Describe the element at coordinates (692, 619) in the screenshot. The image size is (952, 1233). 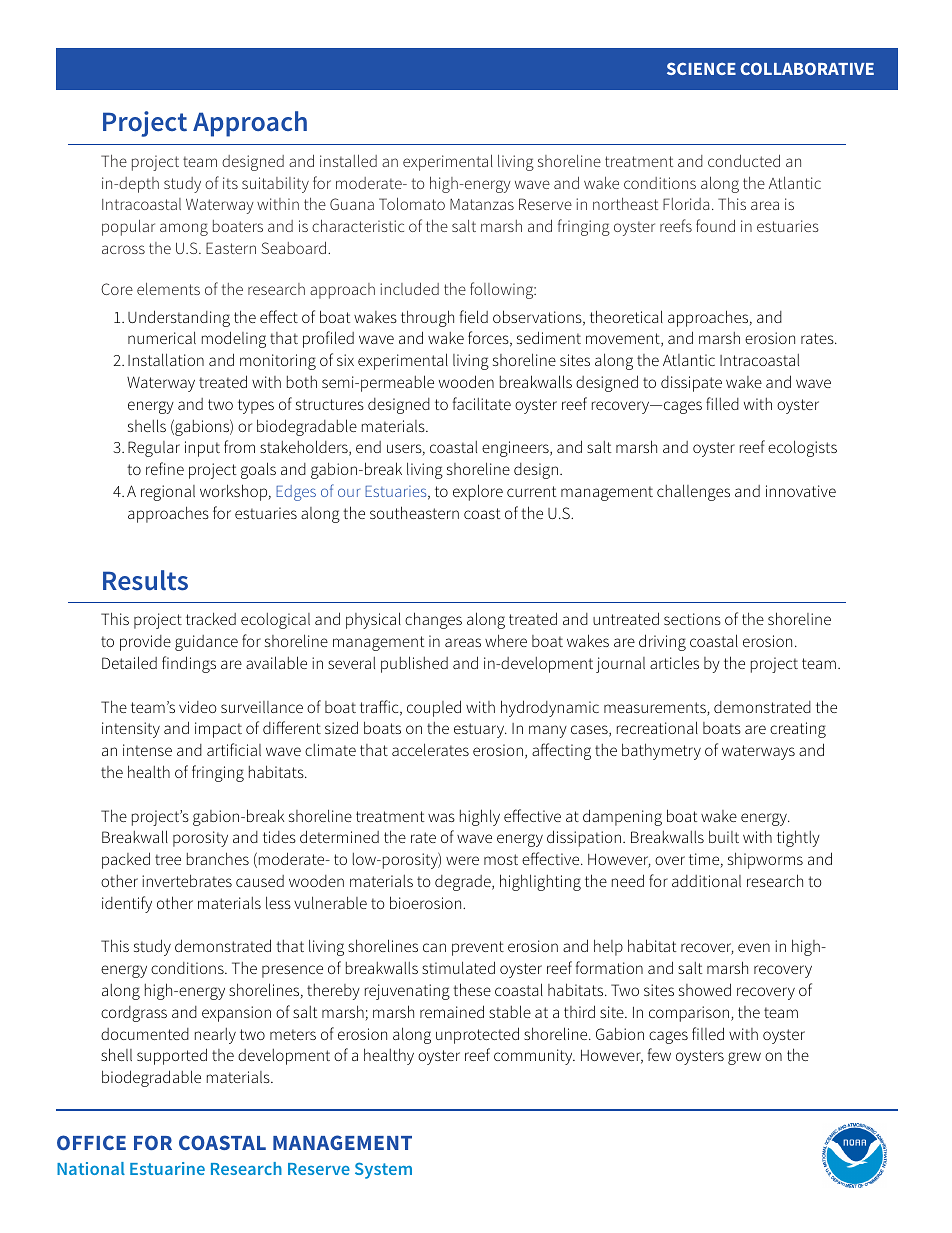
I see `sections` at that location.
